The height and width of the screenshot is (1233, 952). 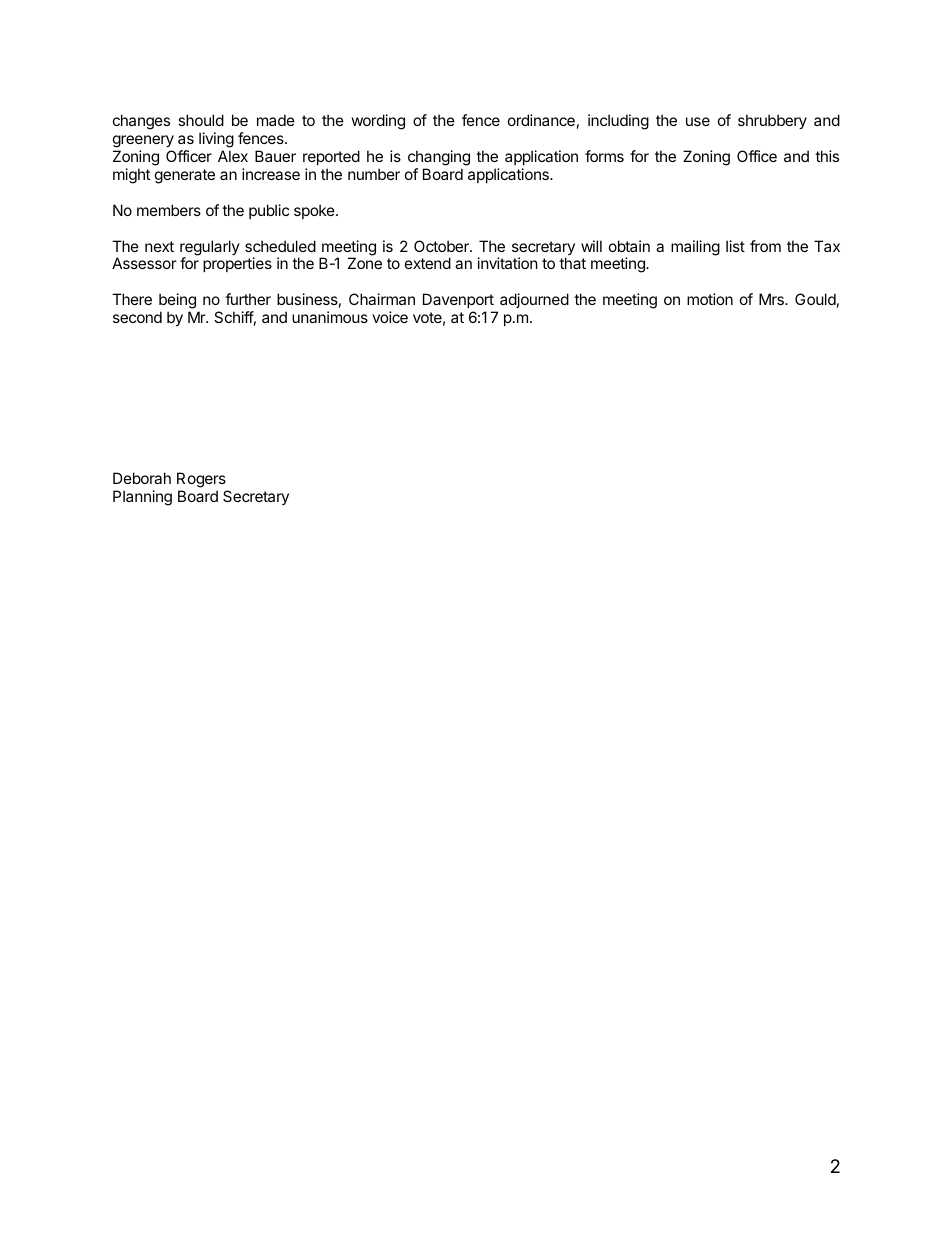 I want to click on voice, so click(x=390, y=317).
